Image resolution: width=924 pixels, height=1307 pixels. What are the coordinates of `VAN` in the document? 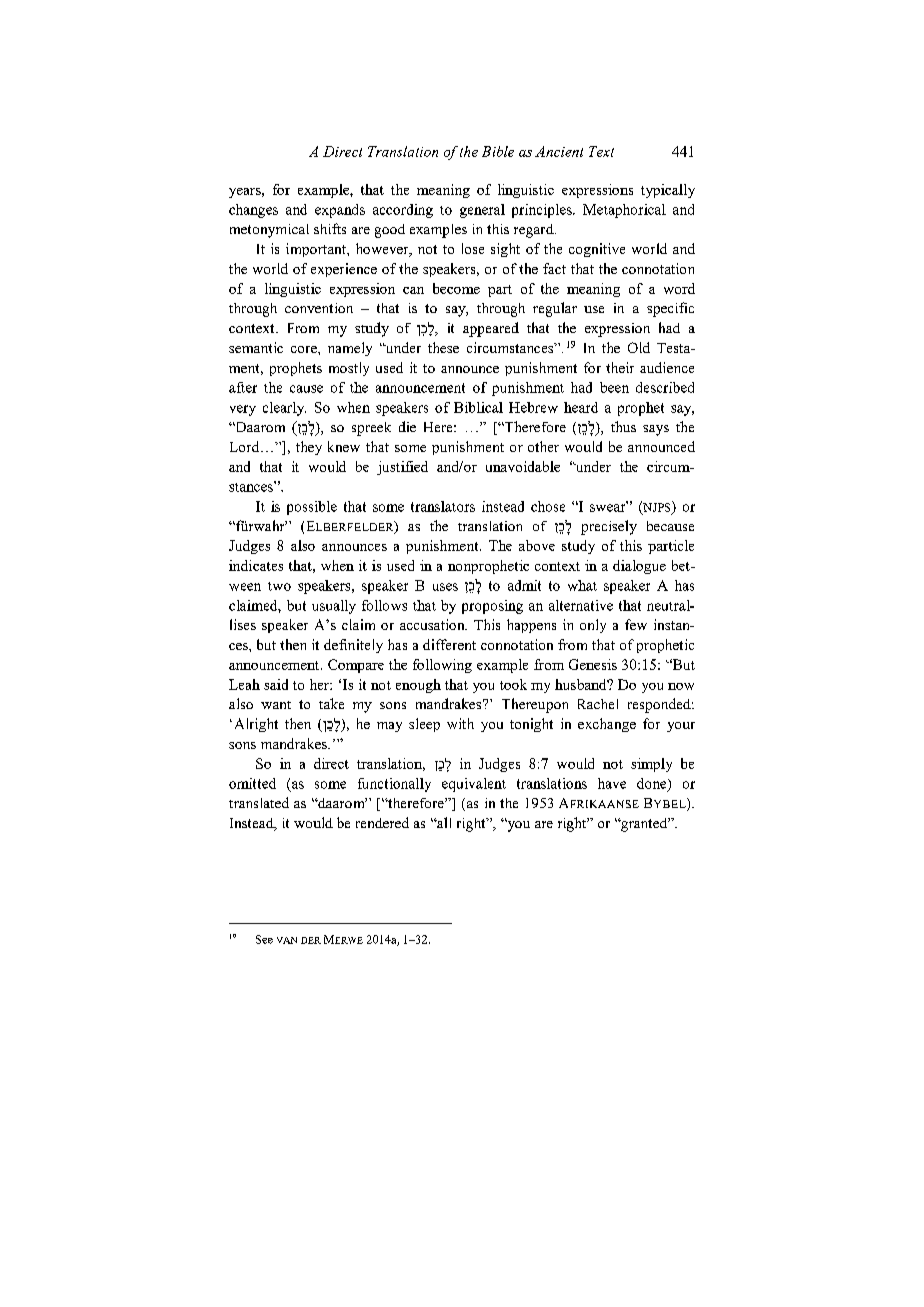 It's located at (287, 940).
